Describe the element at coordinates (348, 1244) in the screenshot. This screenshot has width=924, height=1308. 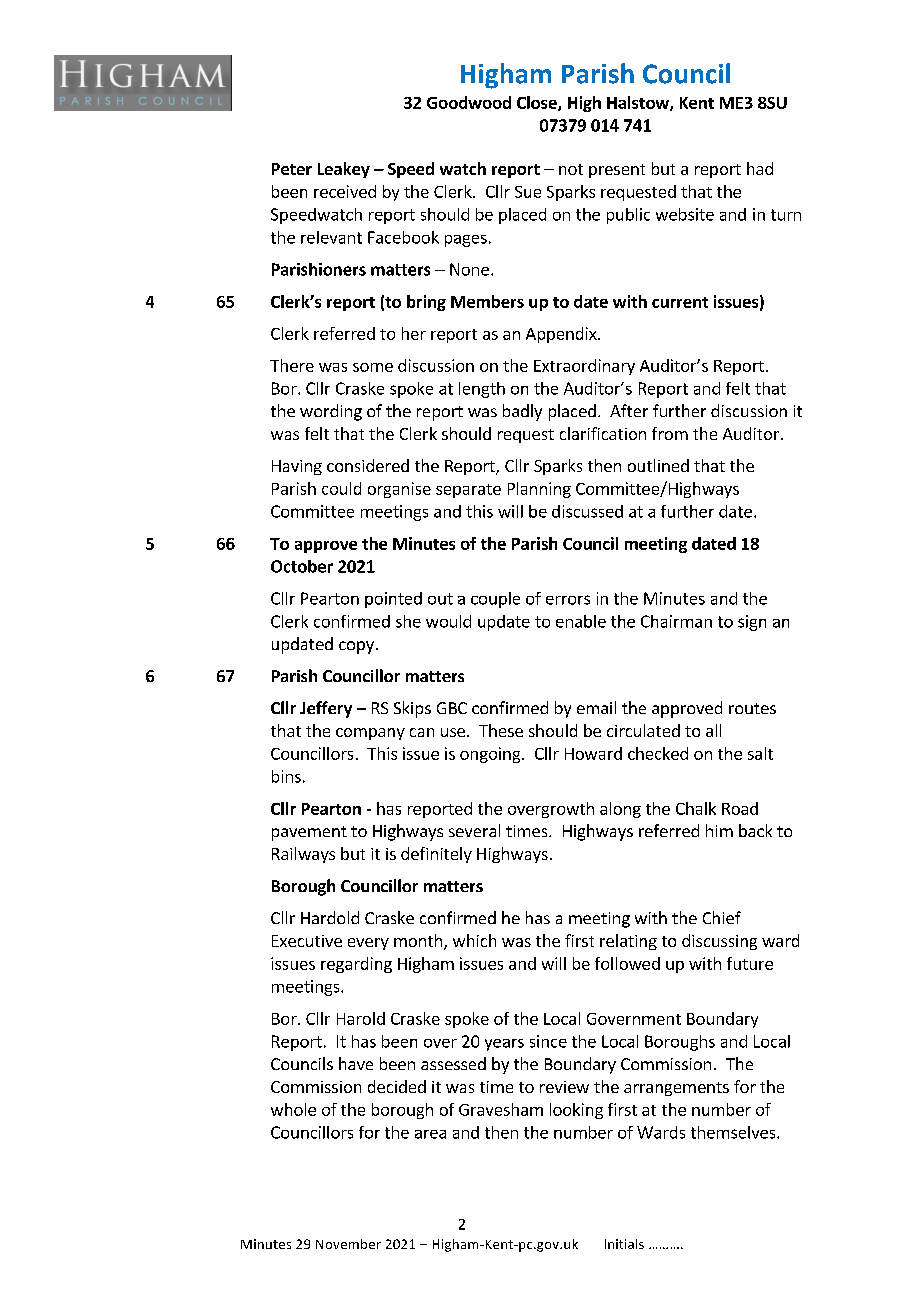
I see `November` at that location.
